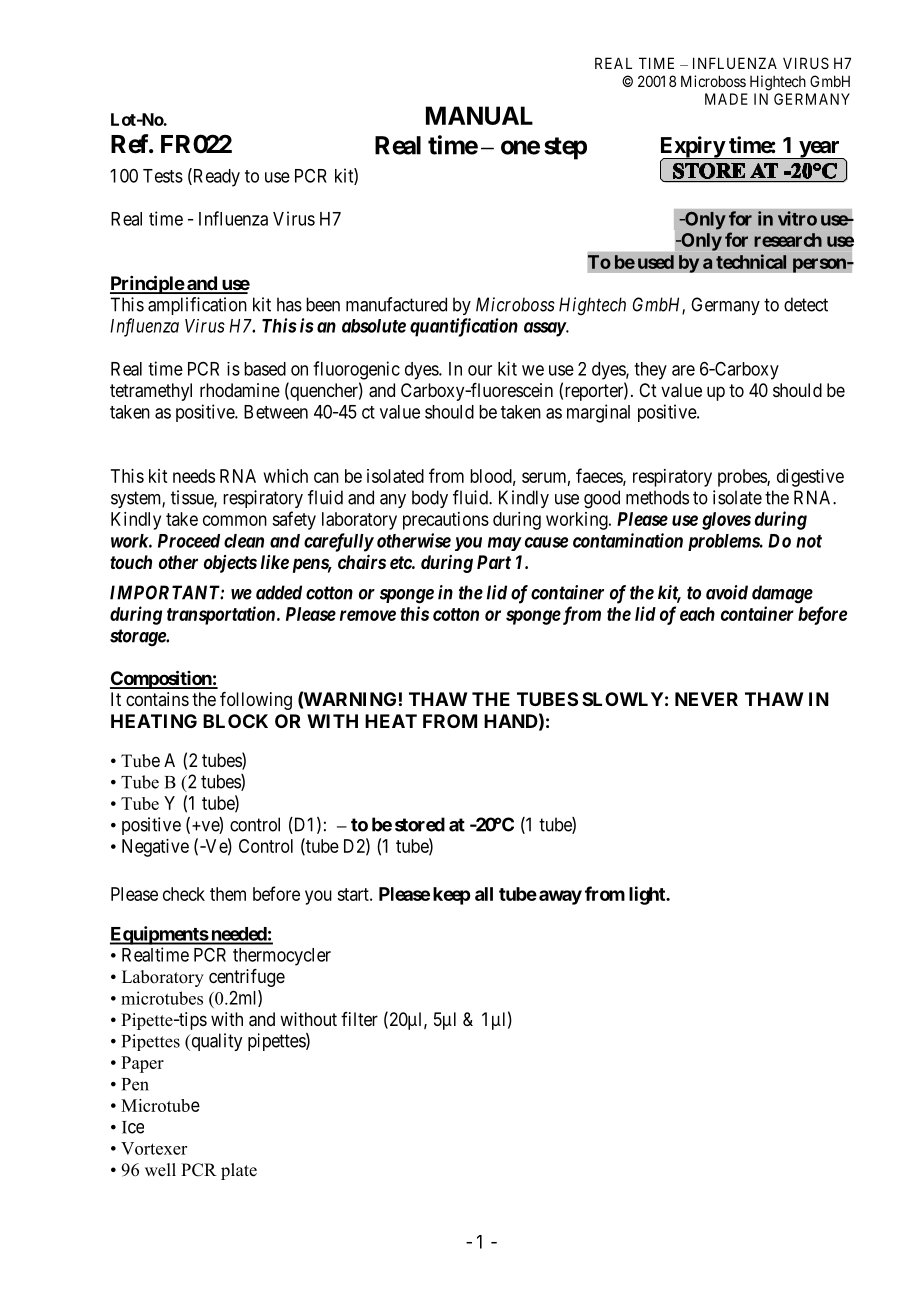 This page has width=924, height=1308. What do you see at coordinates (239, 1171) in the page?
I see `plate` at bounding box center [239, 1171].
